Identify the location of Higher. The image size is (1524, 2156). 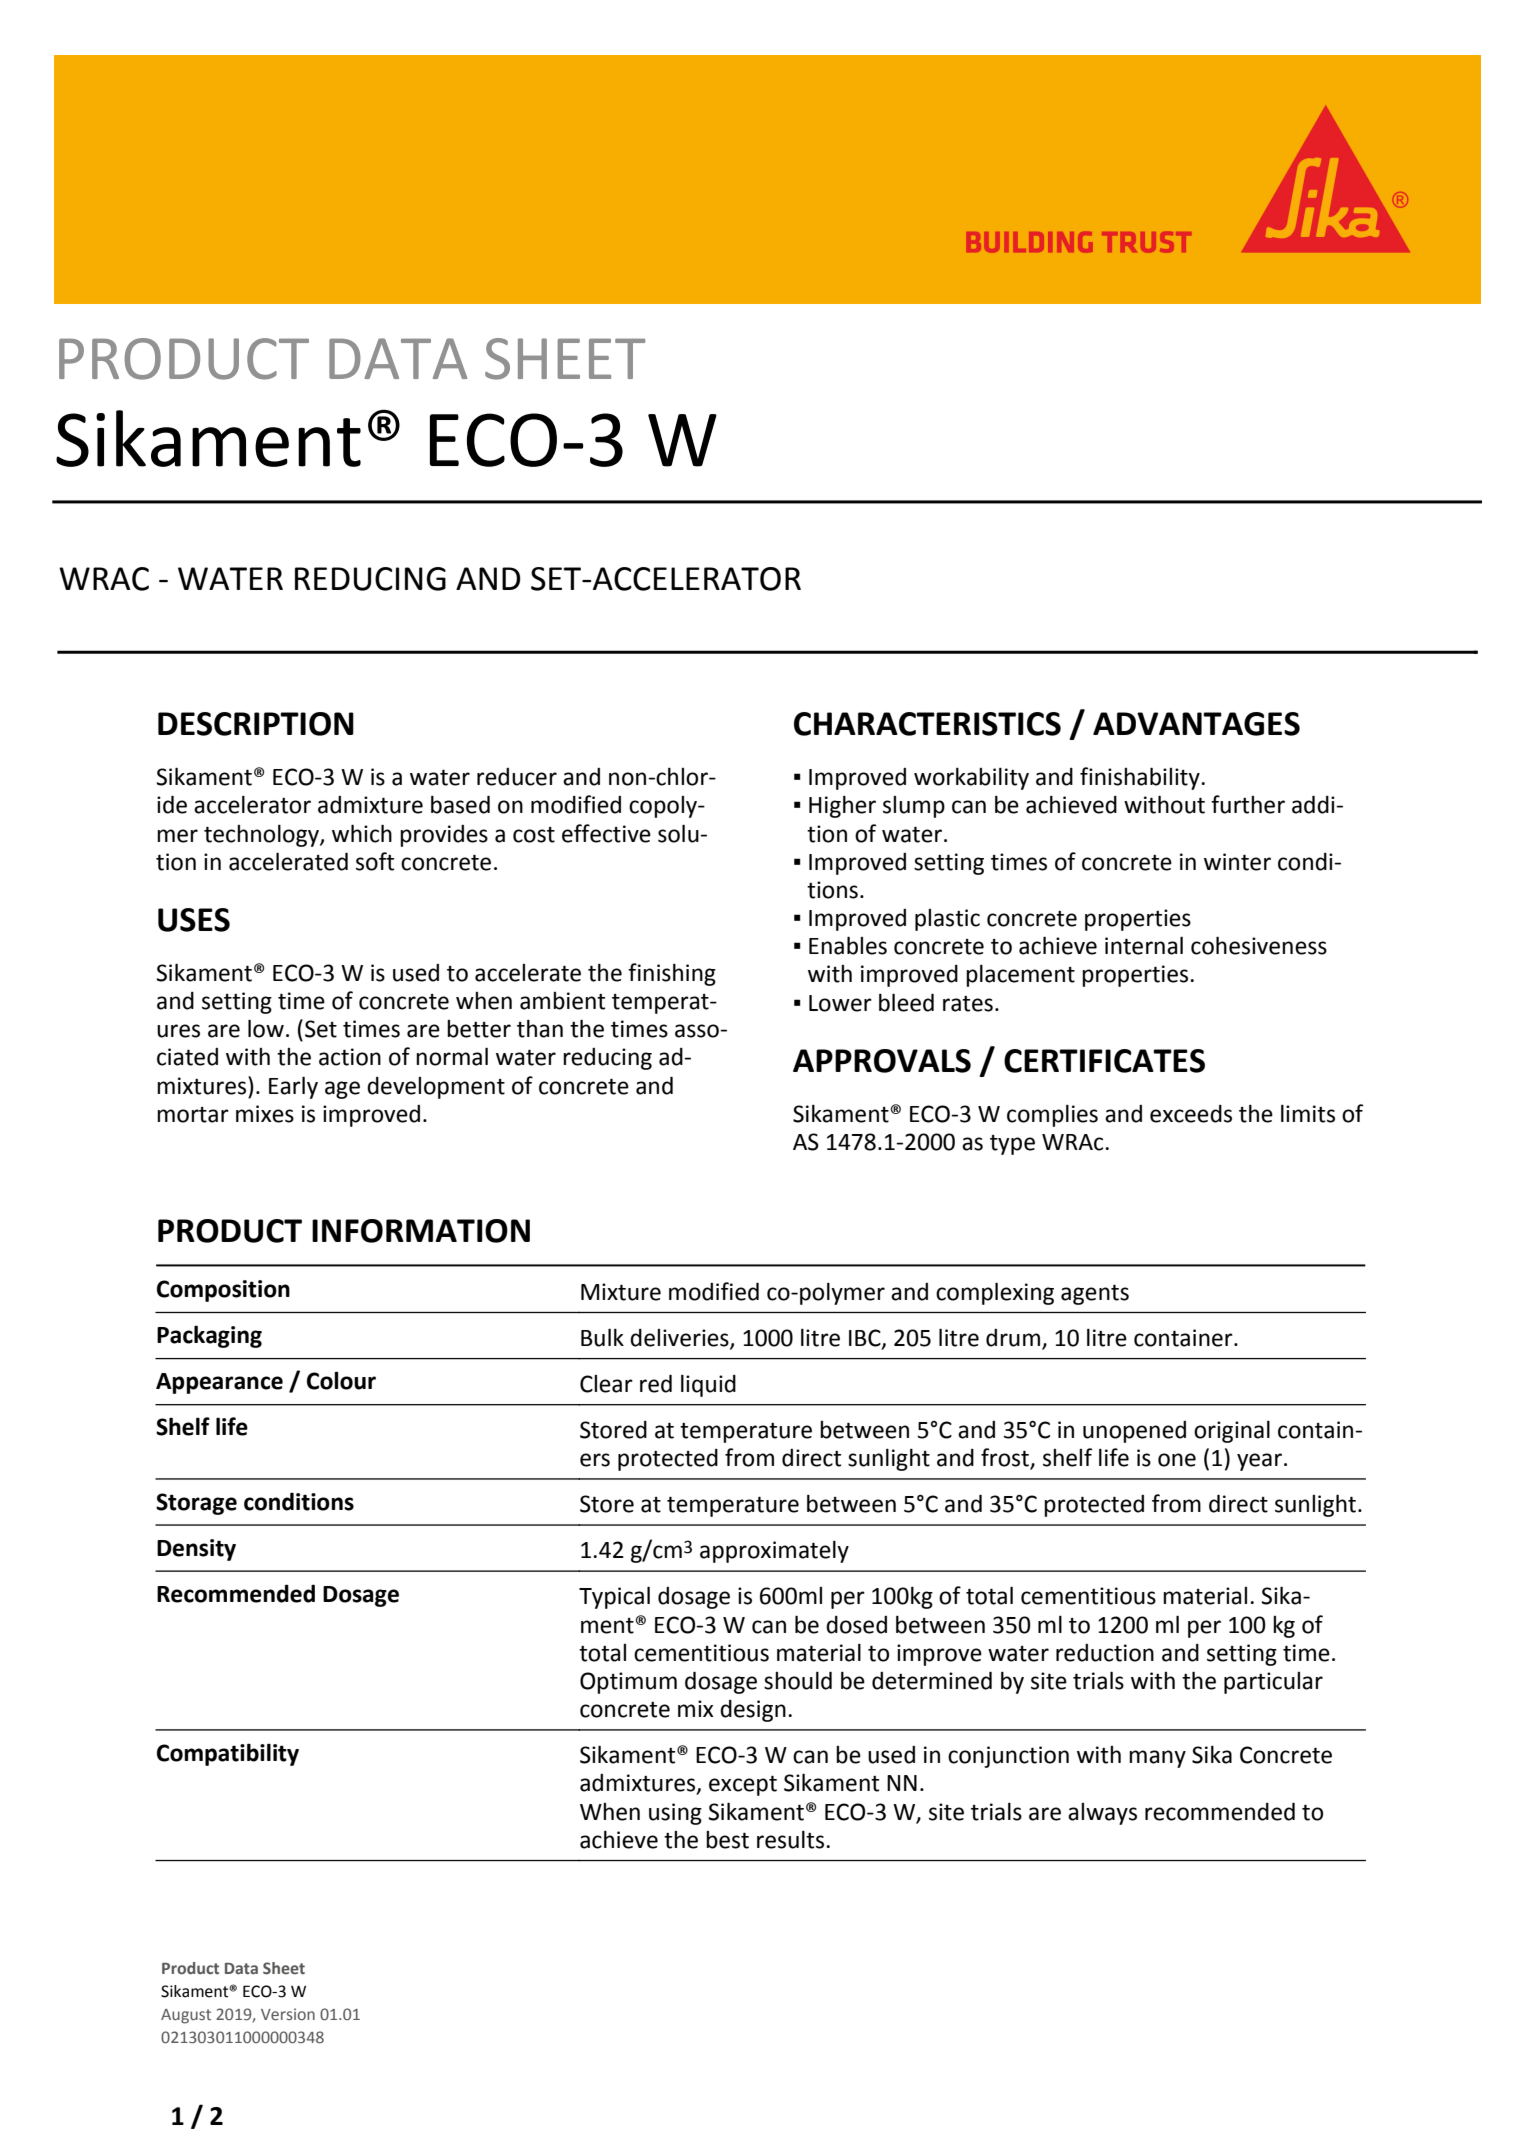
(842, 806).
